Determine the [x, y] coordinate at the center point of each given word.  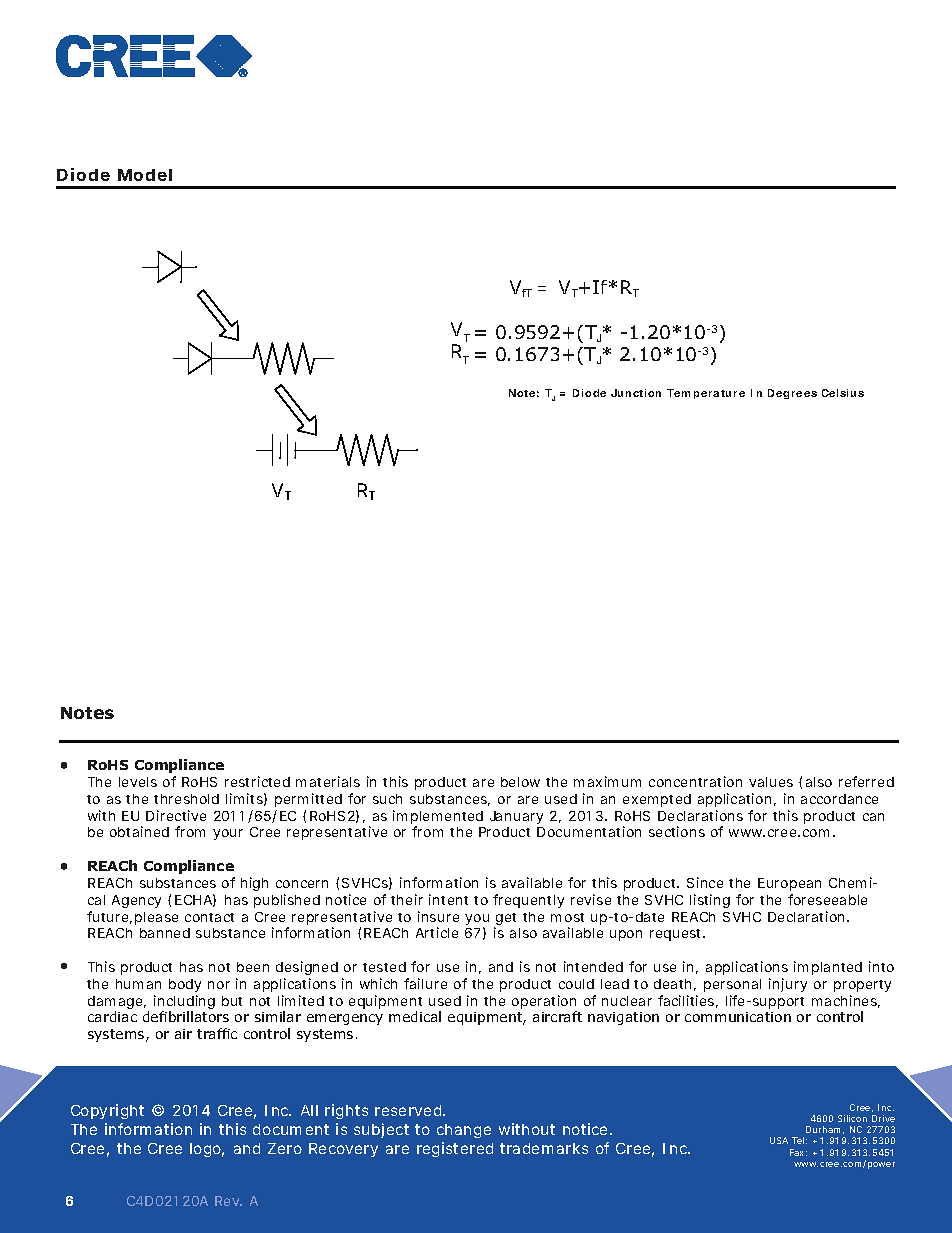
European [789, 884]
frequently [528, 901]
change [464, 1131]
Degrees [792, 394]
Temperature [706, 394]
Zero [285, 1148]
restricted [257, 781]
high [254, 884]
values [771, 782]
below [520, 782]
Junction [636, 393]
